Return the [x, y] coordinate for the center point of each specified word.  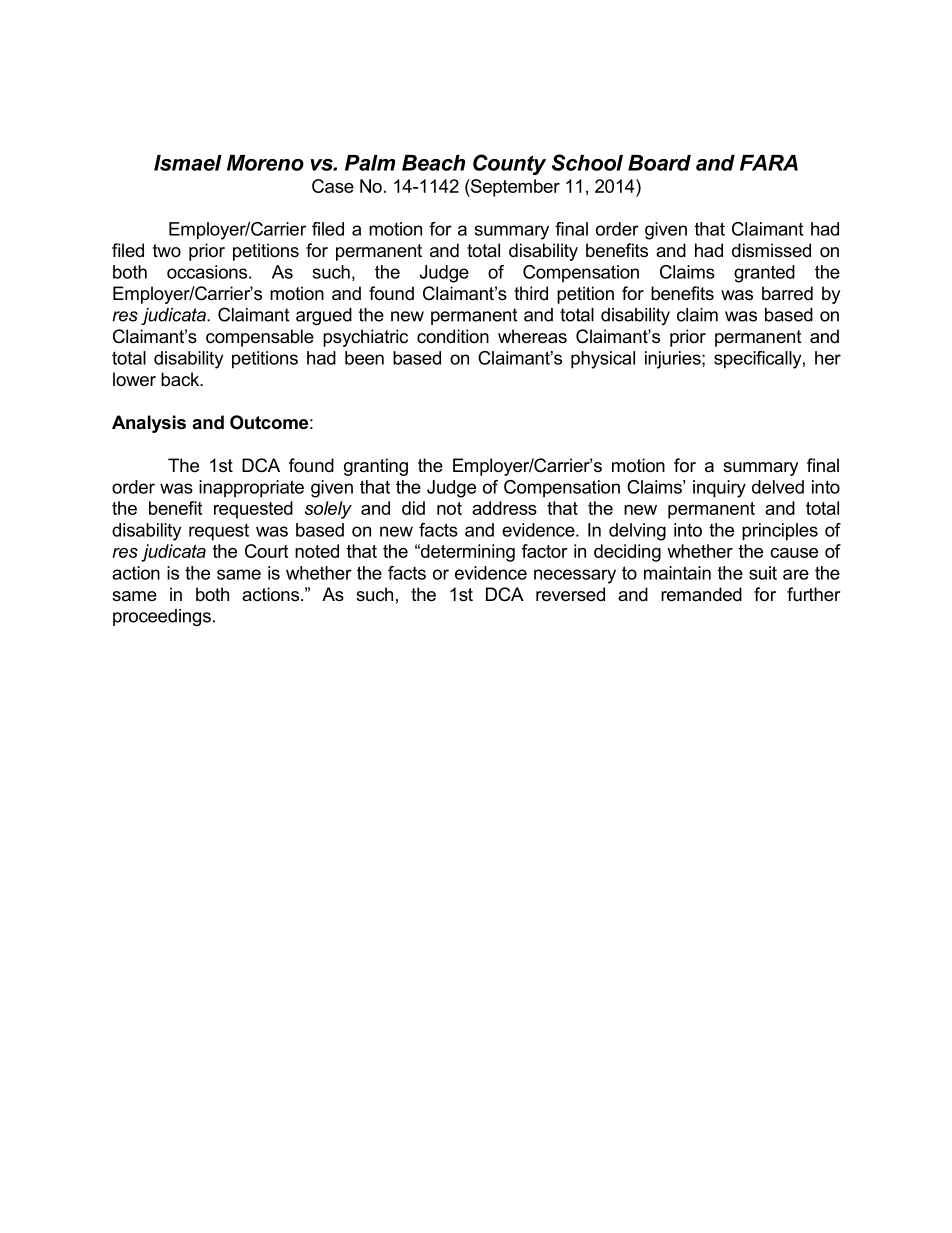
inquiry [719, 489]
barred [787, 293]
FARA [769, 163]
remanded [701, 594]
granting [376, 467]
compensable [260, 338]
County [509, 164]
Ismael [188, 163]
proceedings [162, 617]
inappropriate [251, 489]
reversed [570, 594]
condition [453, 336]
